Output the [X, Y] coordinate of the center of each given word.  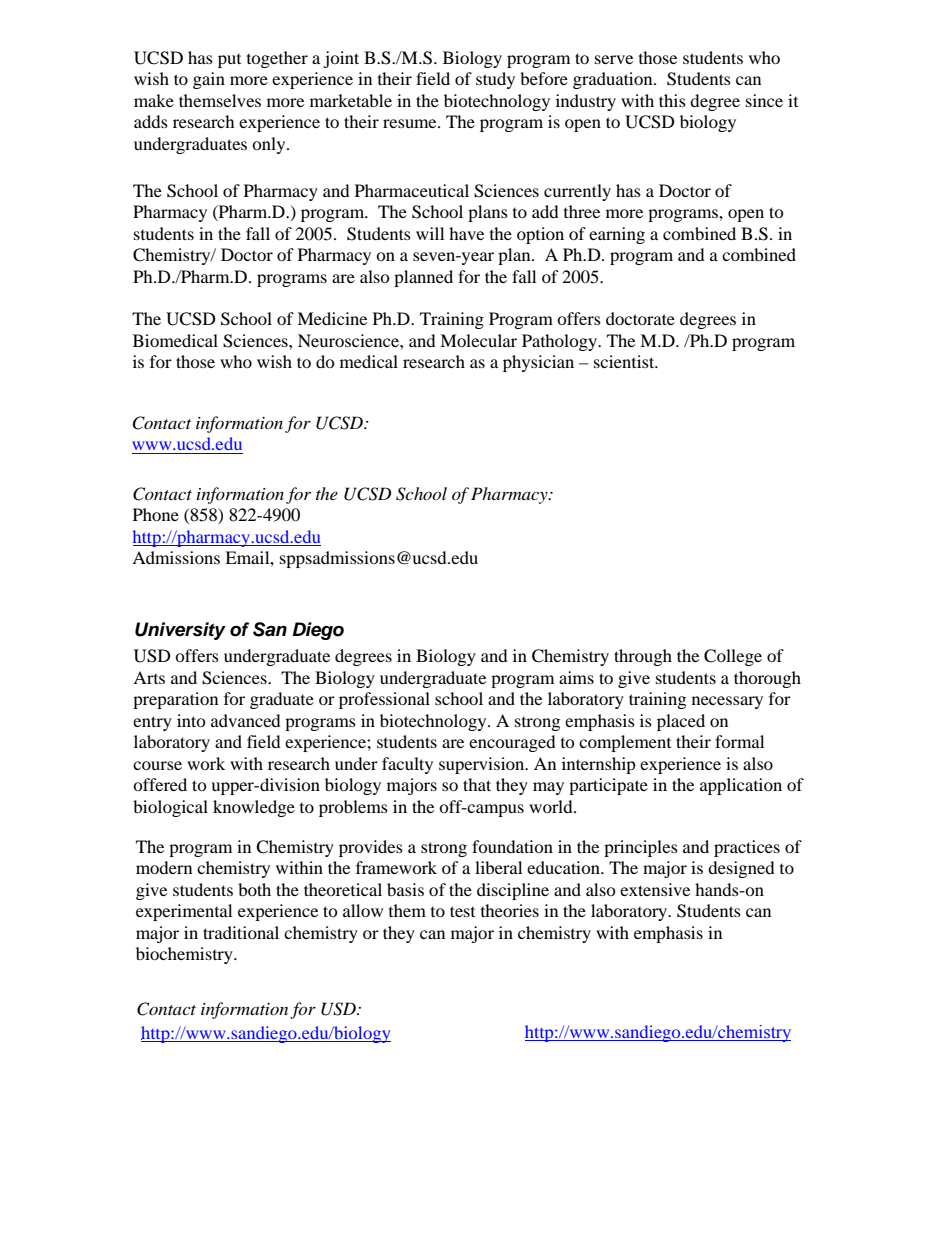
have [466, 233]
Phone [156, 514]
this [672, 100]
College [733, 657]
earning [617, 235]
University [180, 631]
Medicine [332, 318]
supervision [483, 765]
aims [576, 677]
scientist [625, 361]
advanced [246, 720]
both [254, 889]
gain [209, 80]
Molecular [478, 340]
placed [681, 722]
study [495, 80]
